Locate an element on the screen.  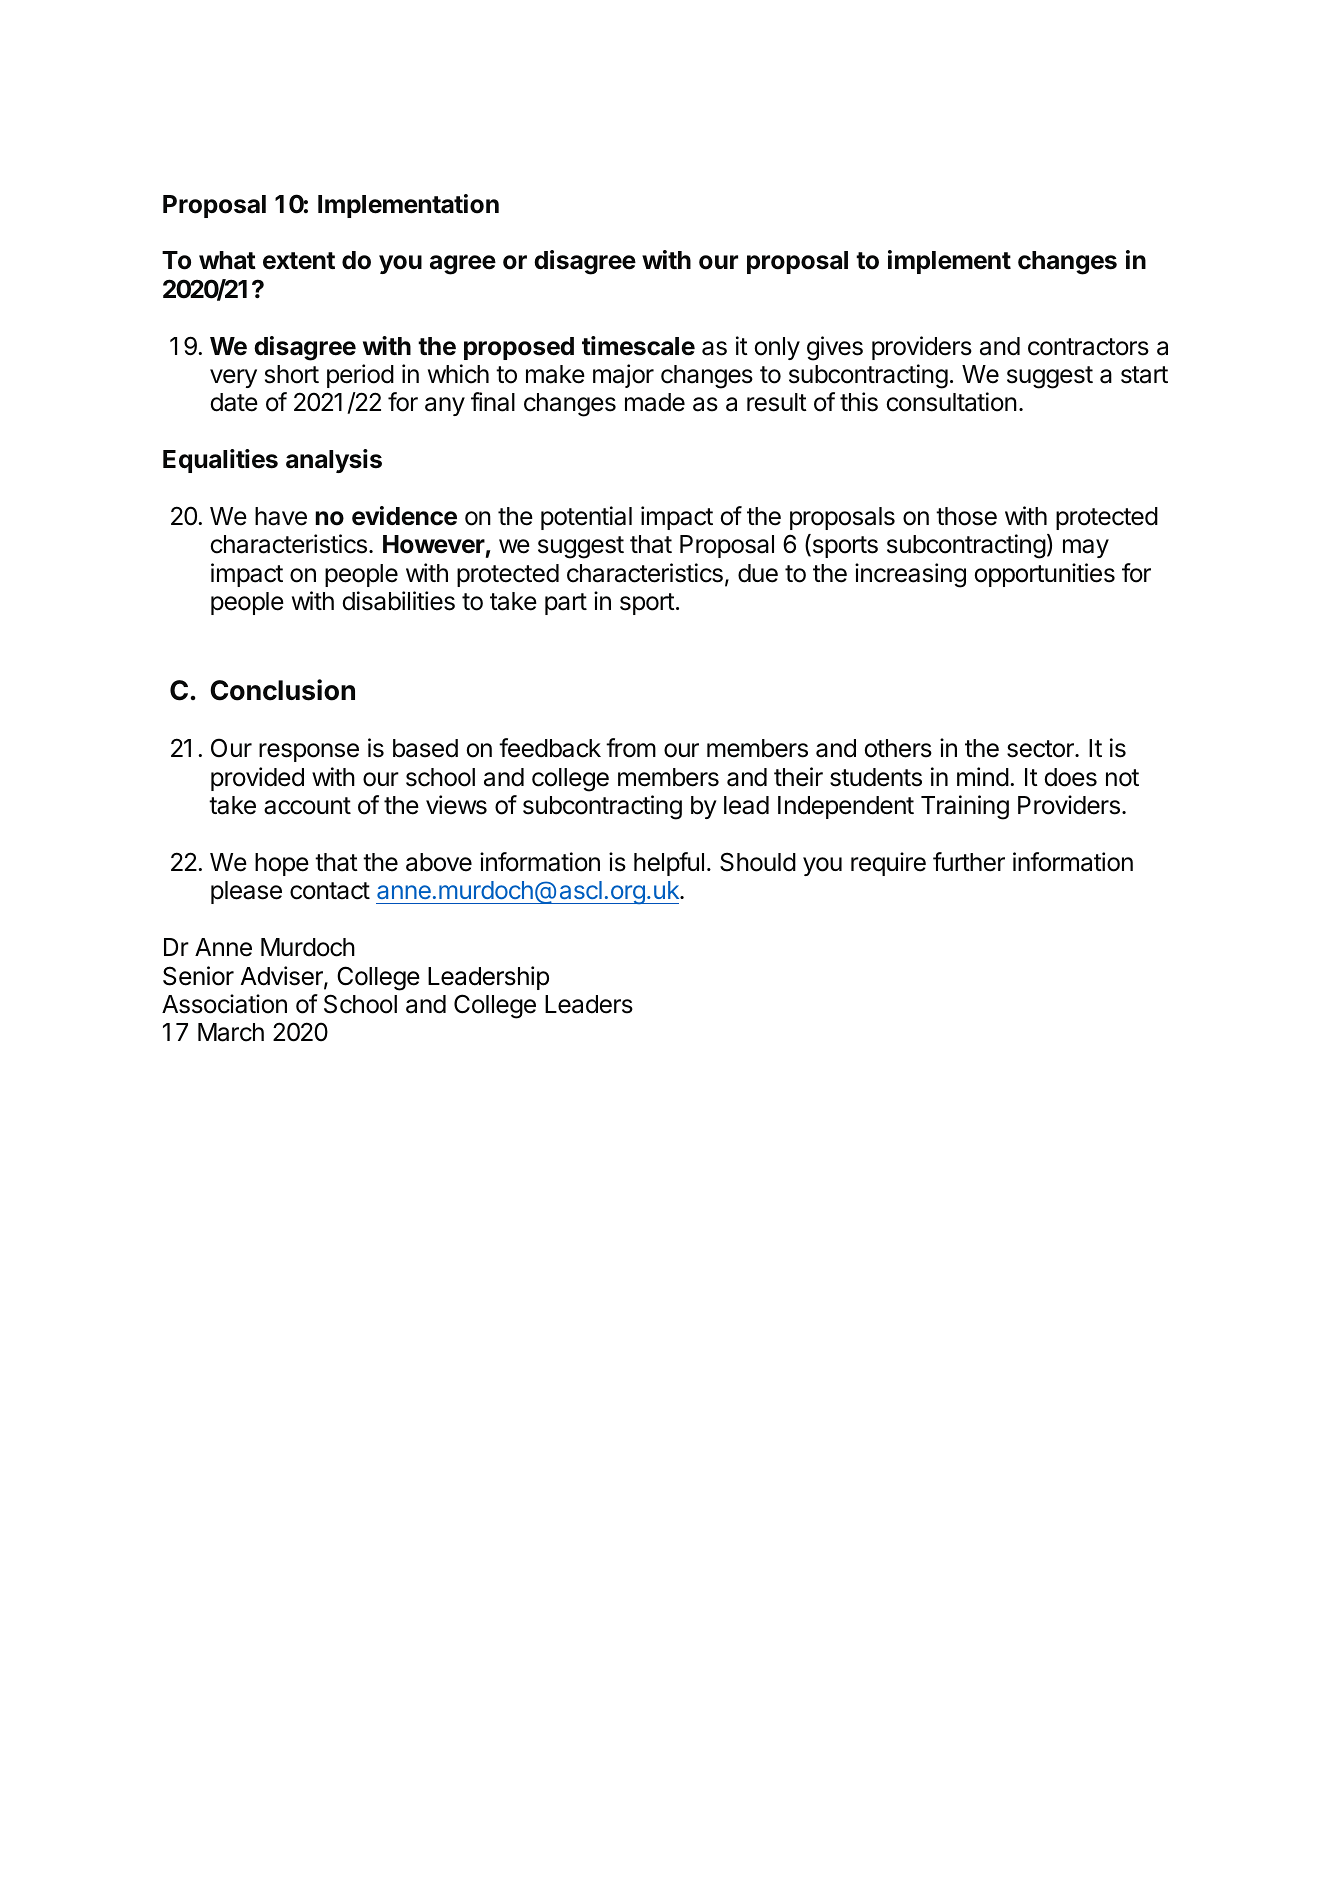
timescale is located at coordinates (638, 346).
